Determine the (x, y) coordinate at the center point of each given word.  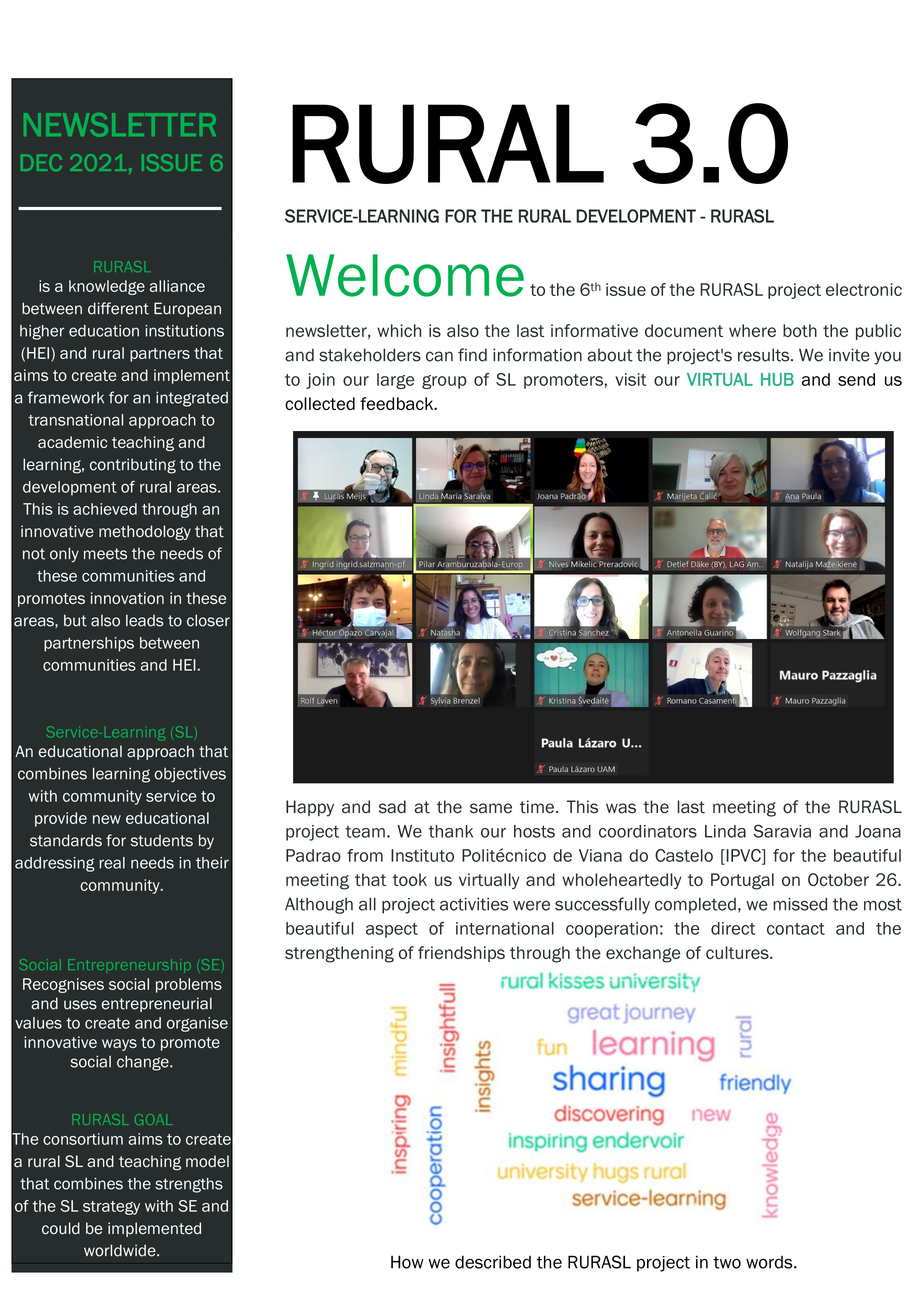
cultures (738, 952)
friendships (461, 954)
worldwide (121, 1250)
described (493, 1262)
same (491, 808)
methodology (145, 533)
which (399, 330)
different (118, 308)
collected (320, 403)
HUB (777, 379)
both (800, 330)
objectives (190, 775)
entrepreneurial (157, 1004)
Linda (725, 831)
